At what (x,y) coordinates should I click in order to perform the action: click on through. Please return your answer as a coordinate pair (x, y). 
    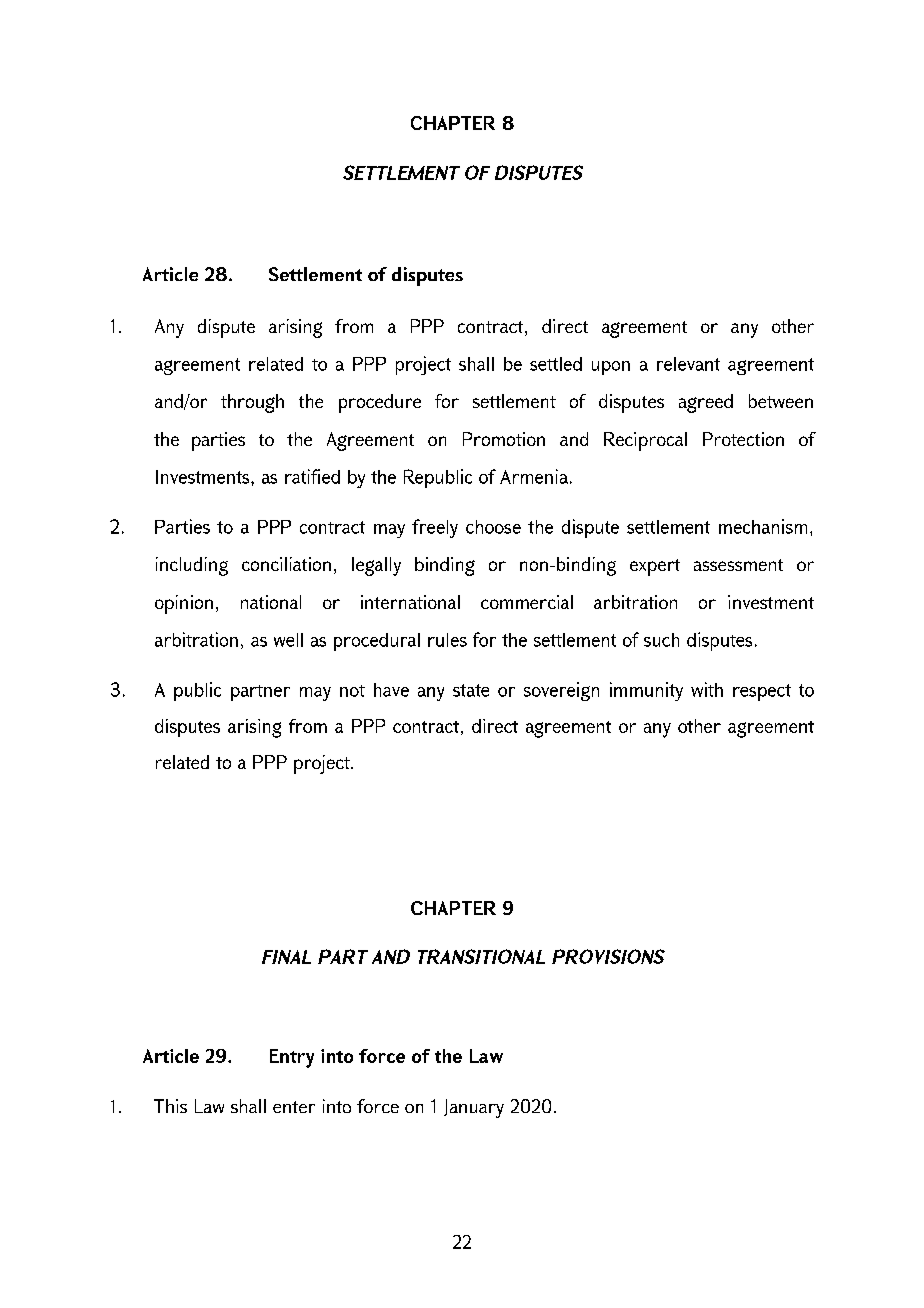
    Looking at the image, I should click on (252, 403).
